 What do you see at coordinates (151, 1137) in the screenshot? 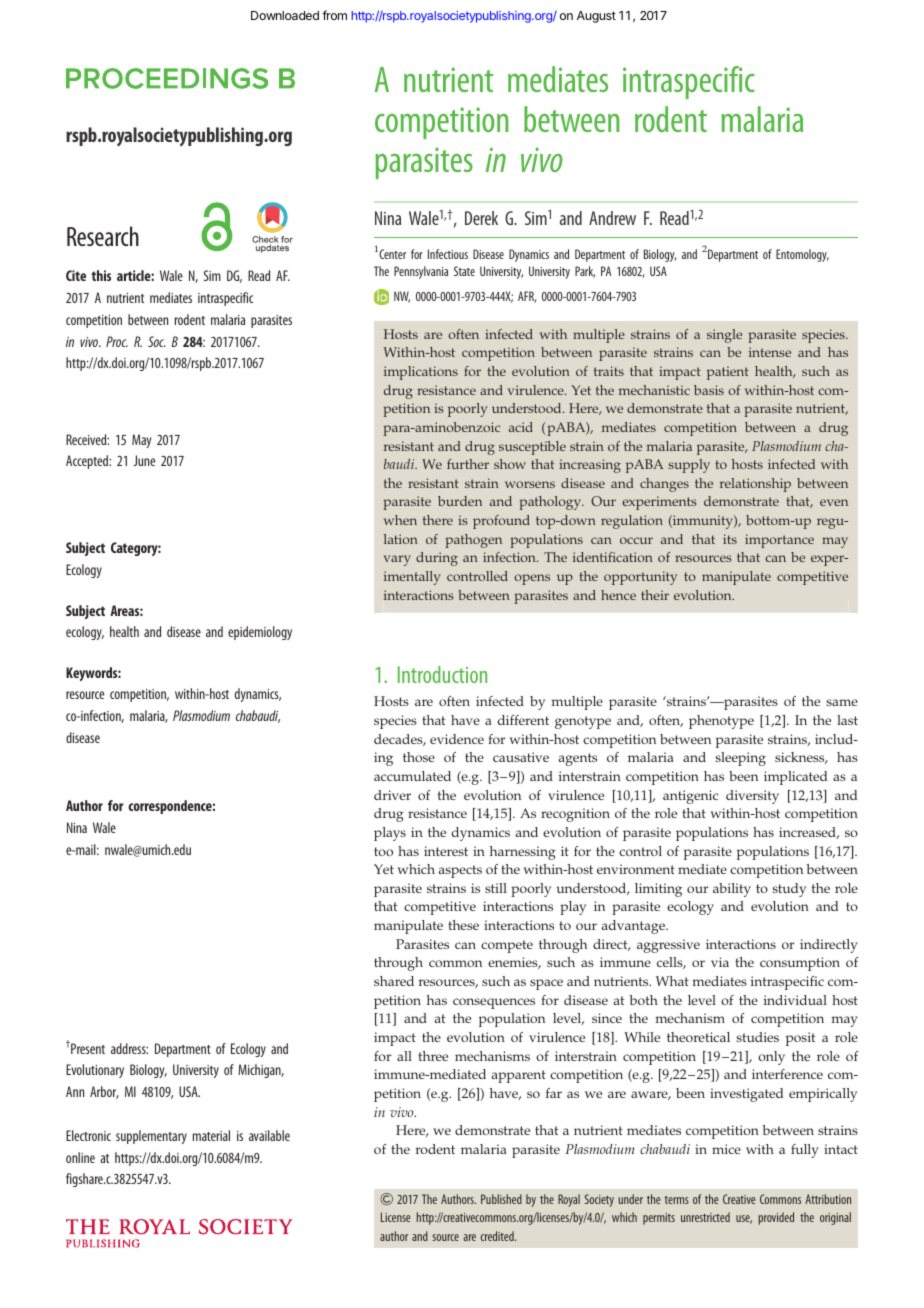
I see `supplementary` at bounding box center [151, 1137].
